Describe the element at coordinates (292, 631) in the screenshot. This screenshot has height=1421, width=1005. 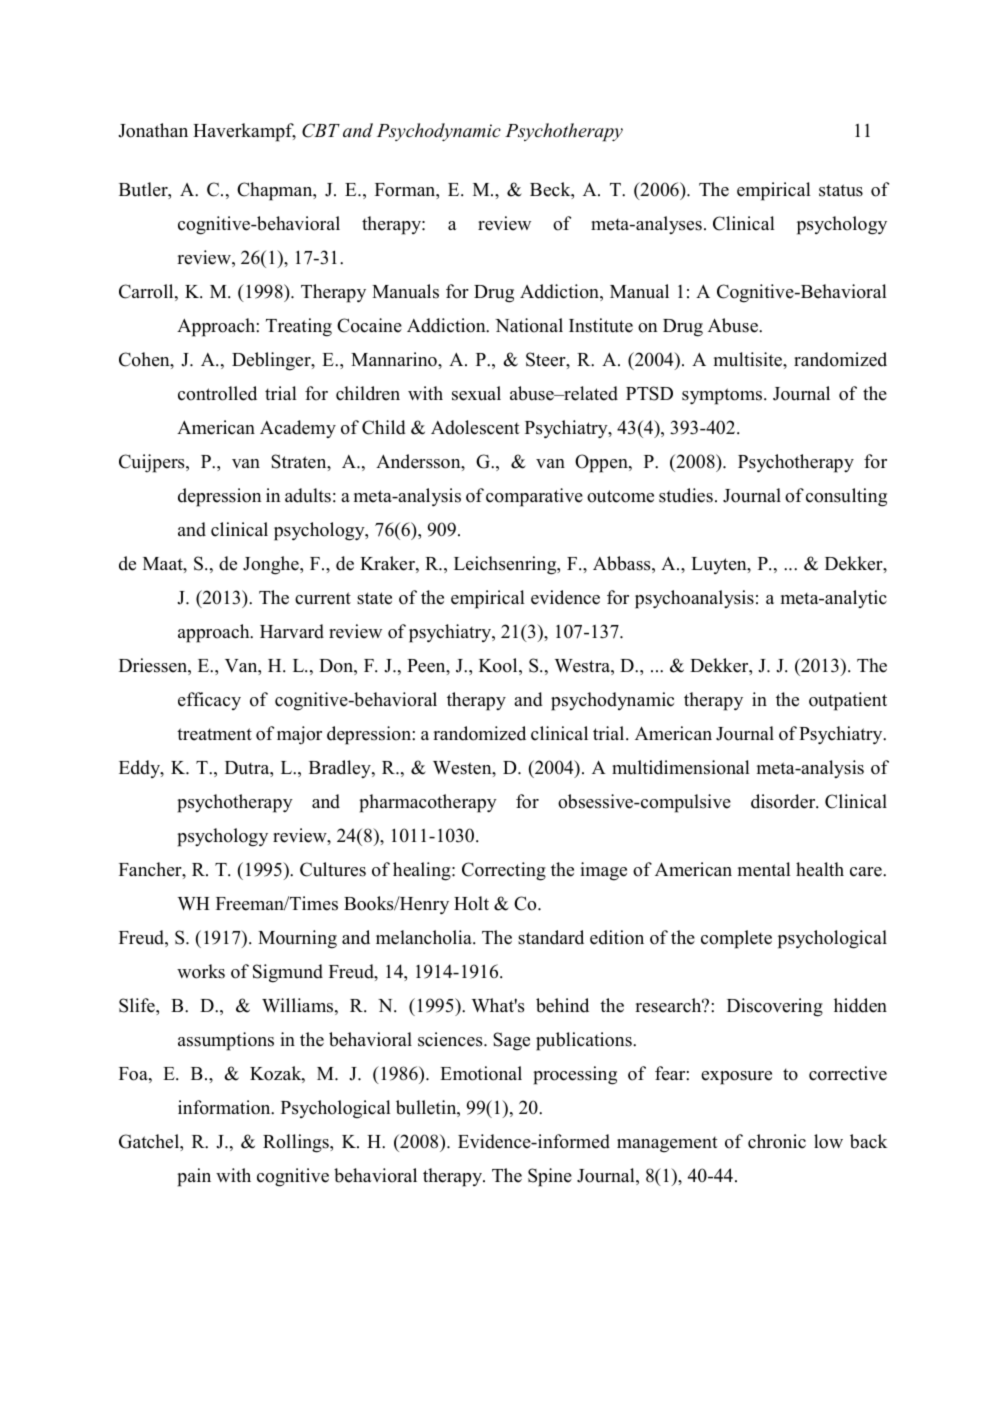
I see `Harvard` at that location.
